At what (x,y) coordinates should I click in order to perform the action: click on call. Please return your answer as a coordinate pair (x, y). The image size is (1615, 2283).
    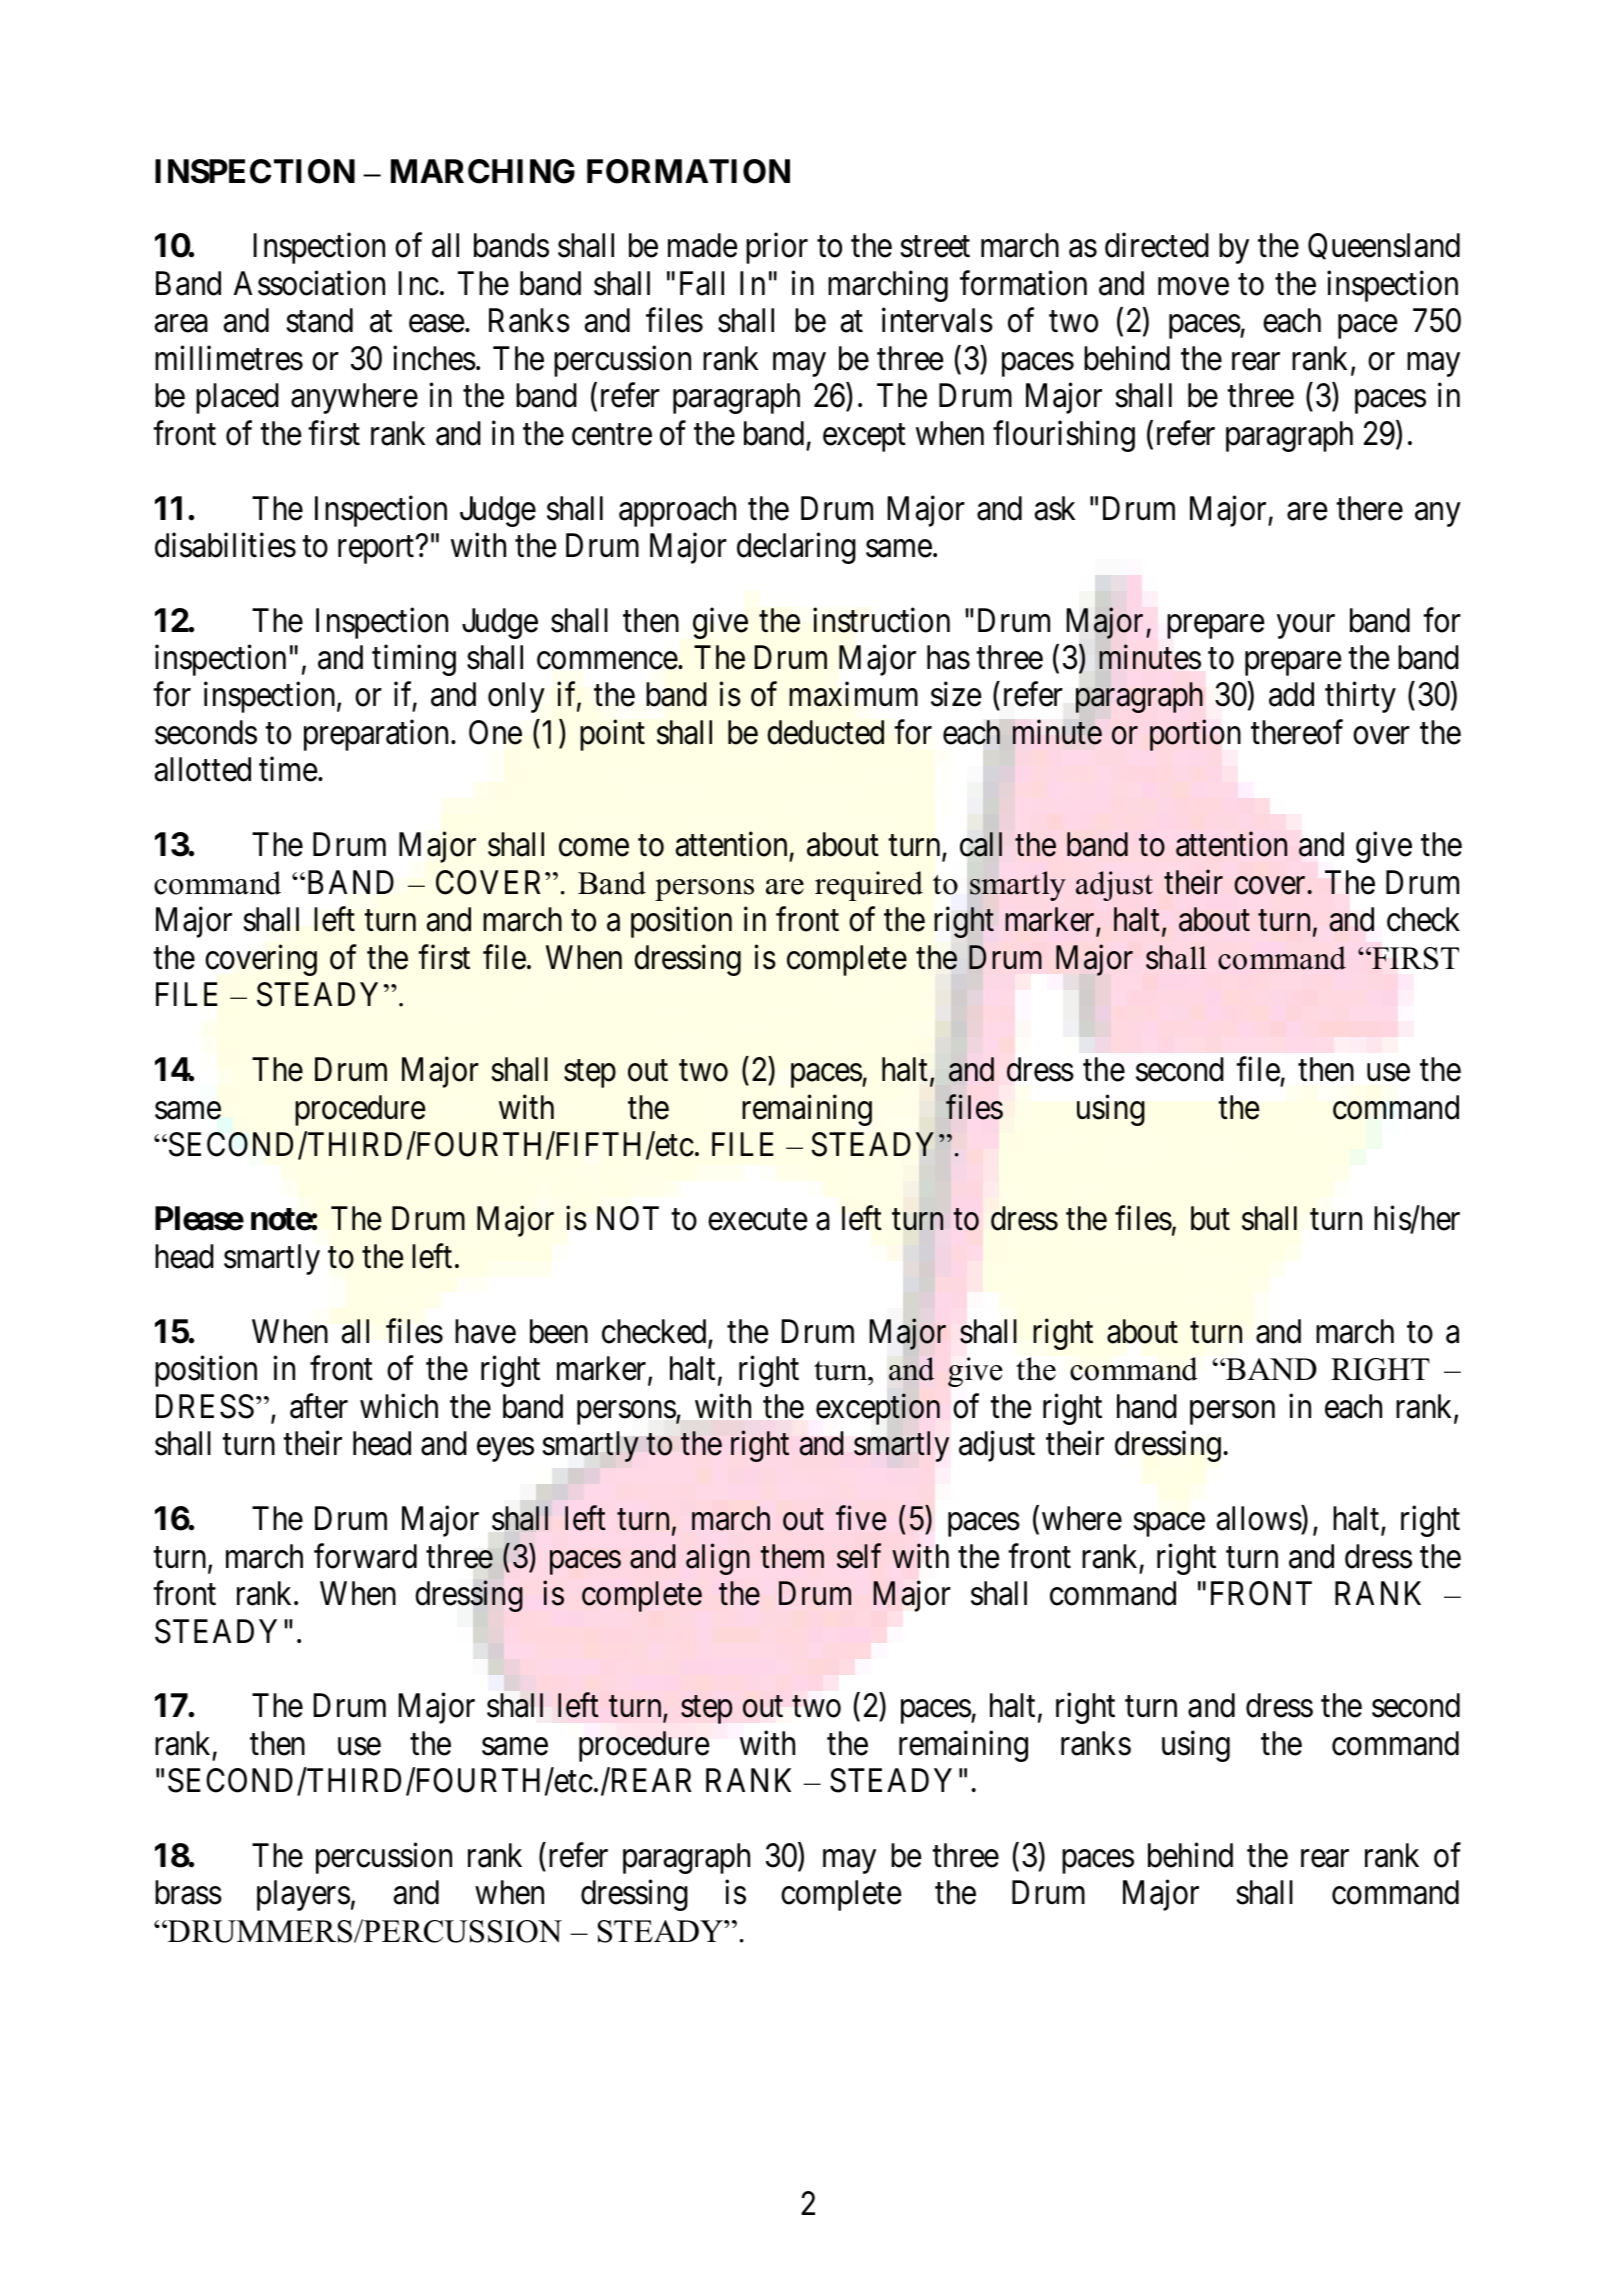
    Looking at the image, I should click on (981, 844).
